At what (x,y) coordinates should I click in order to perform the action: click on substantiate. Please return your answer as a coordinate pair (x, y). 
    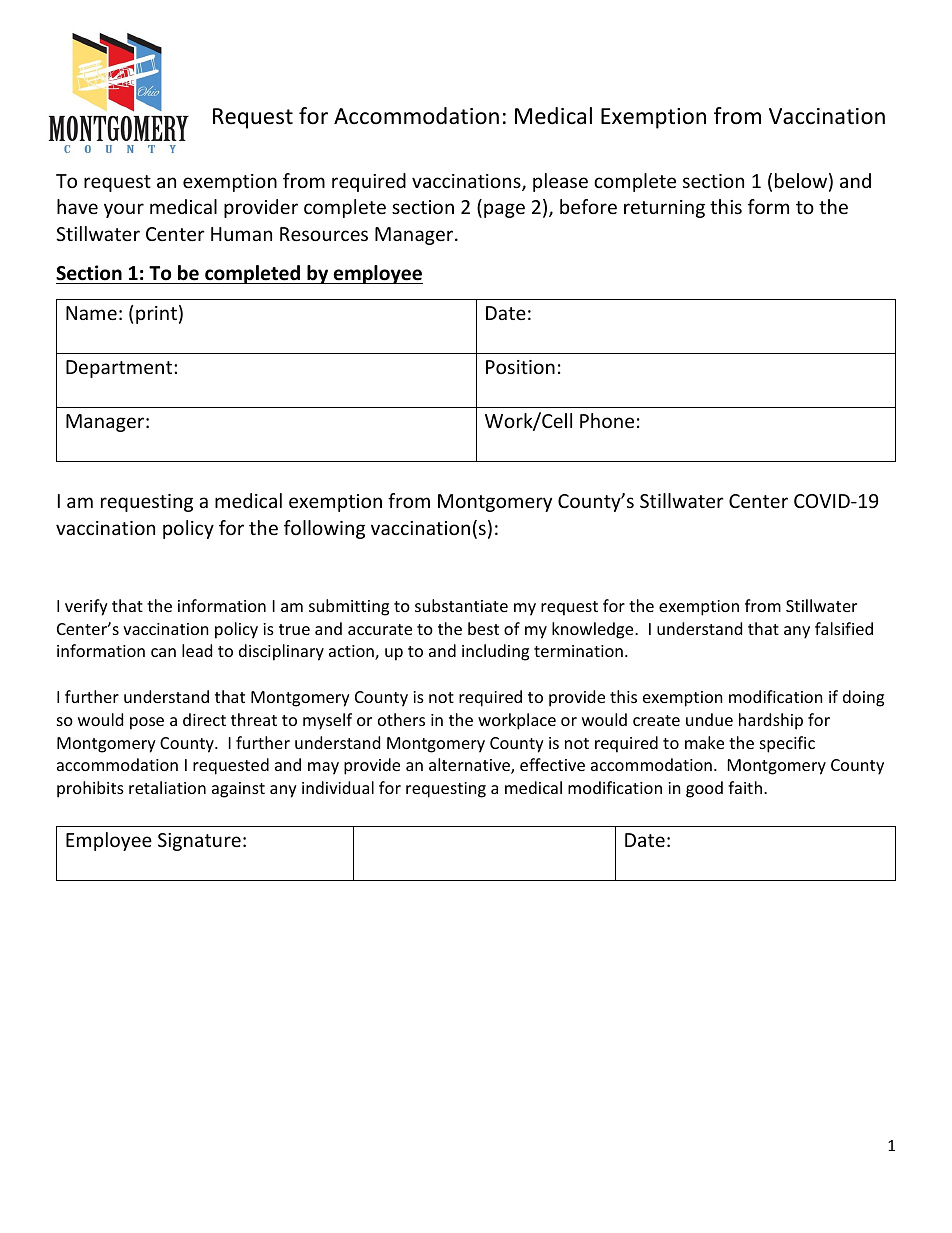
    Looking at the image, I should click on (461, 605).
